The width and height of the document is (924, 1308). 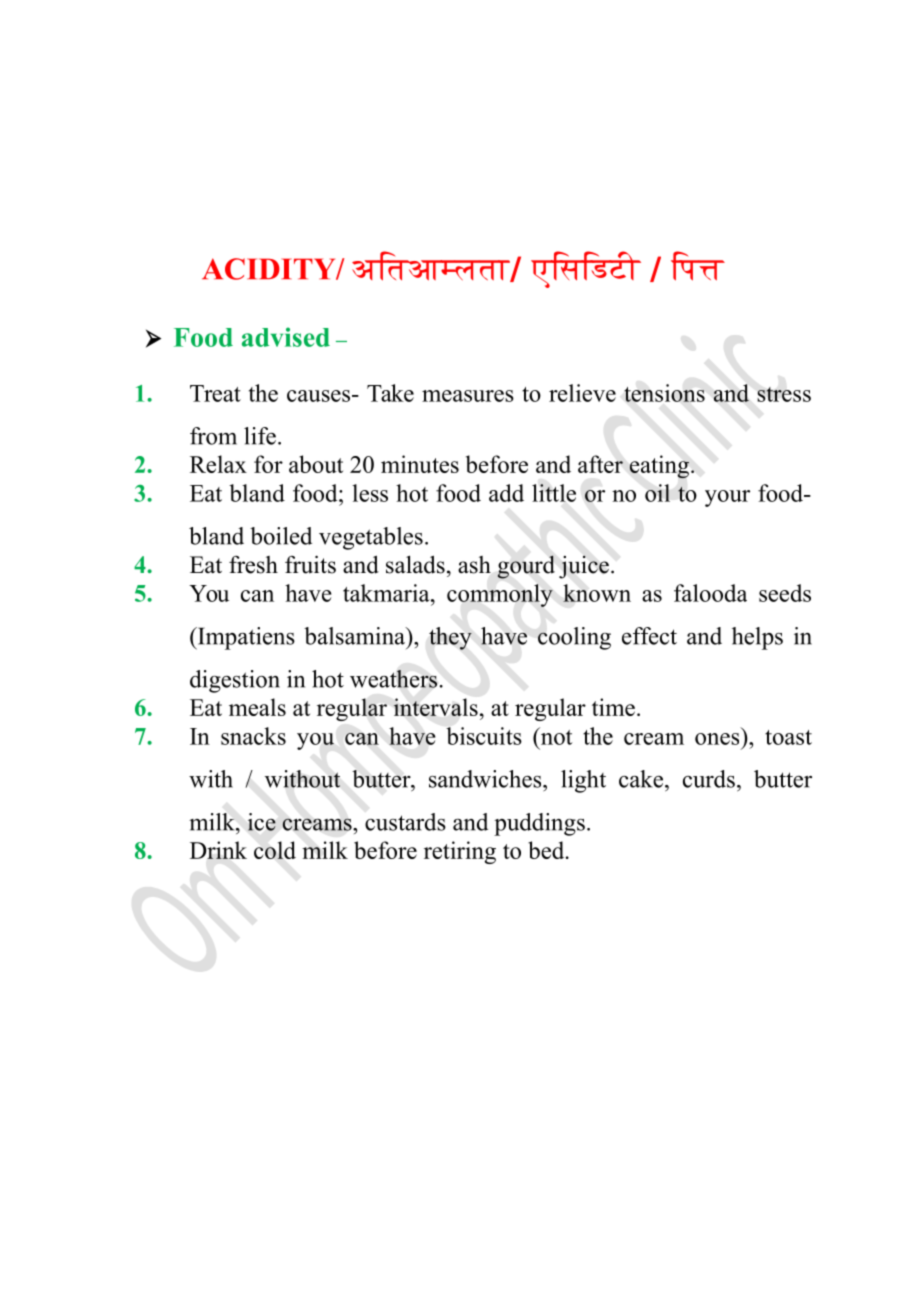 I want to click on seeds, so click(x=785, y=593).
